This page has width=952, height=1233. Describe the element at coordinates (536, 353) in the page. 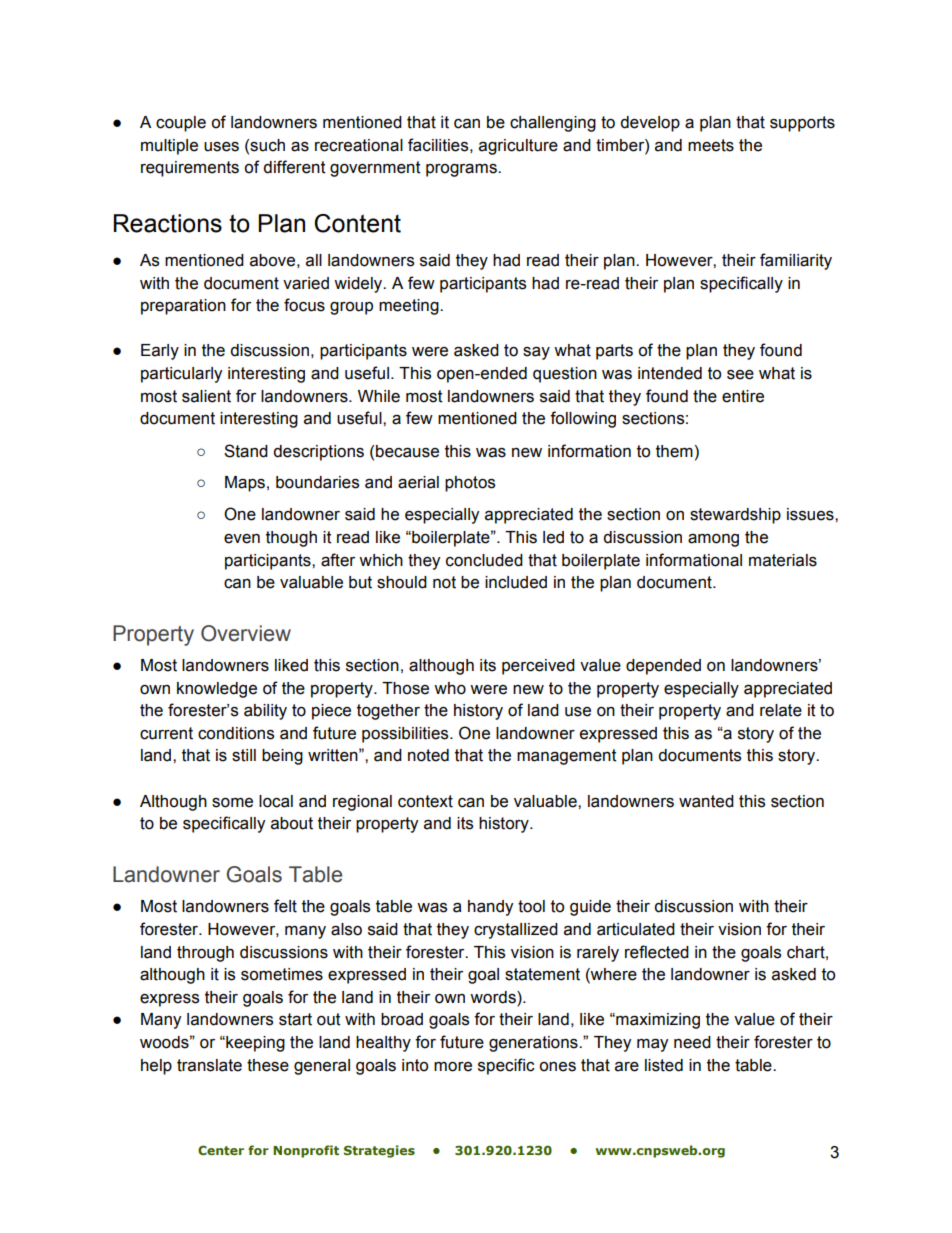

I see `say` at that location.
